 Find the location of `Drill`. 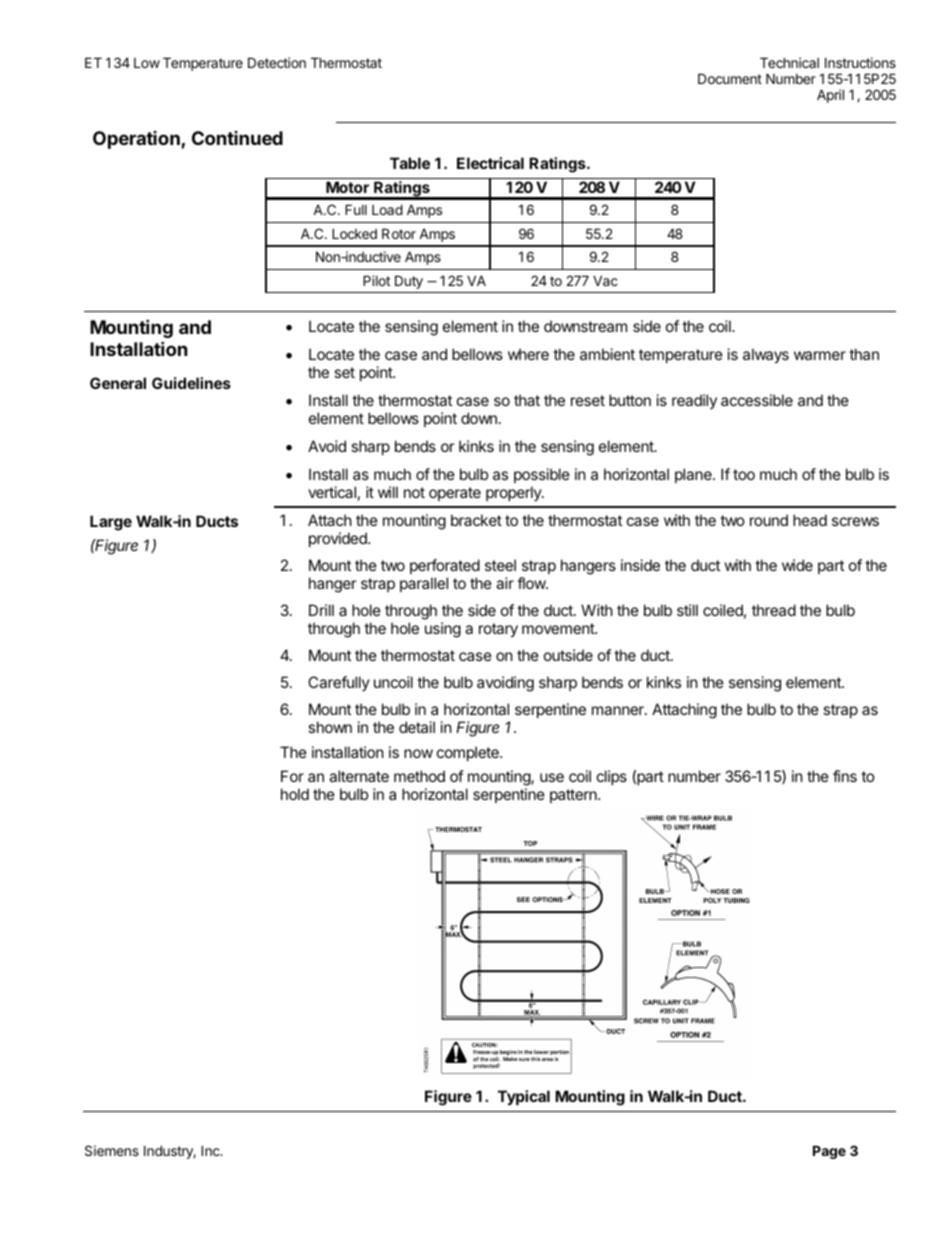

Drill is located at coordinates (321, 610).
